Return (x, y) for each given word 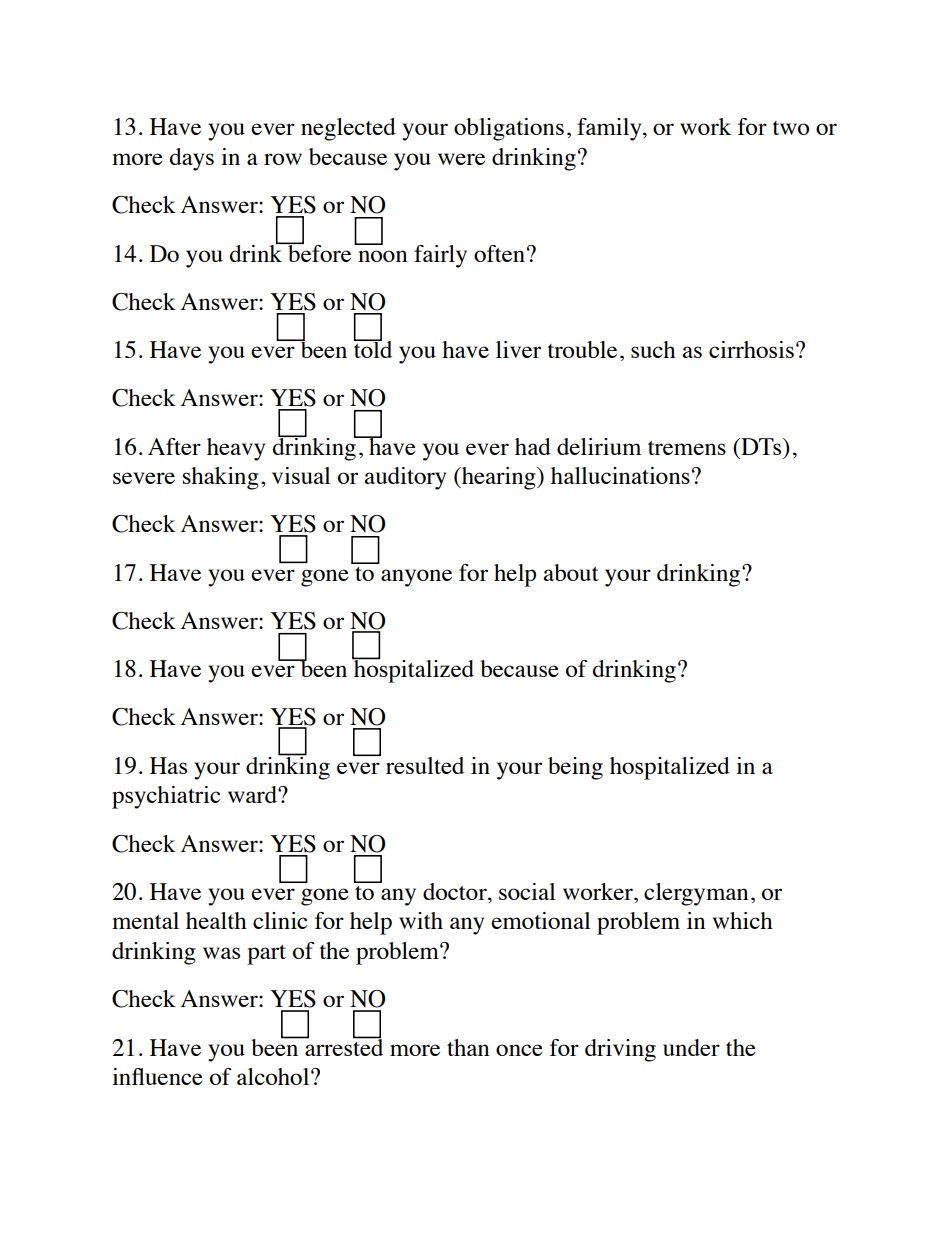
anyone (416, 578)
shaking (221, 478)
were (461, 159)
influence (157, 1076)
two (791, 128)
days (192, 159)
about (571, 572)
